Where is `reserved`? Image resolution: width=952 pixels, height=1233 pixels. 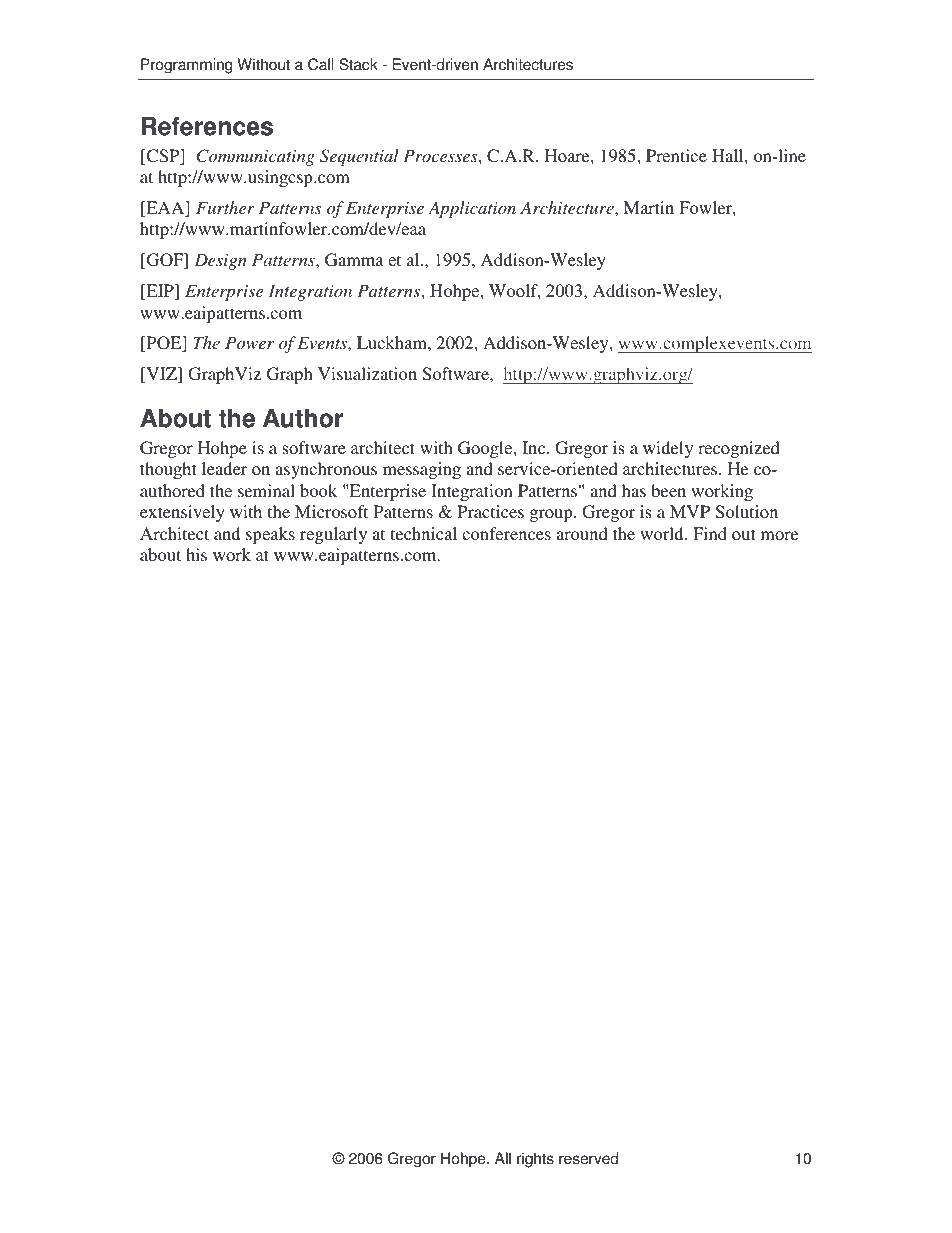
reserved is located at coordinates (588, 1158).
